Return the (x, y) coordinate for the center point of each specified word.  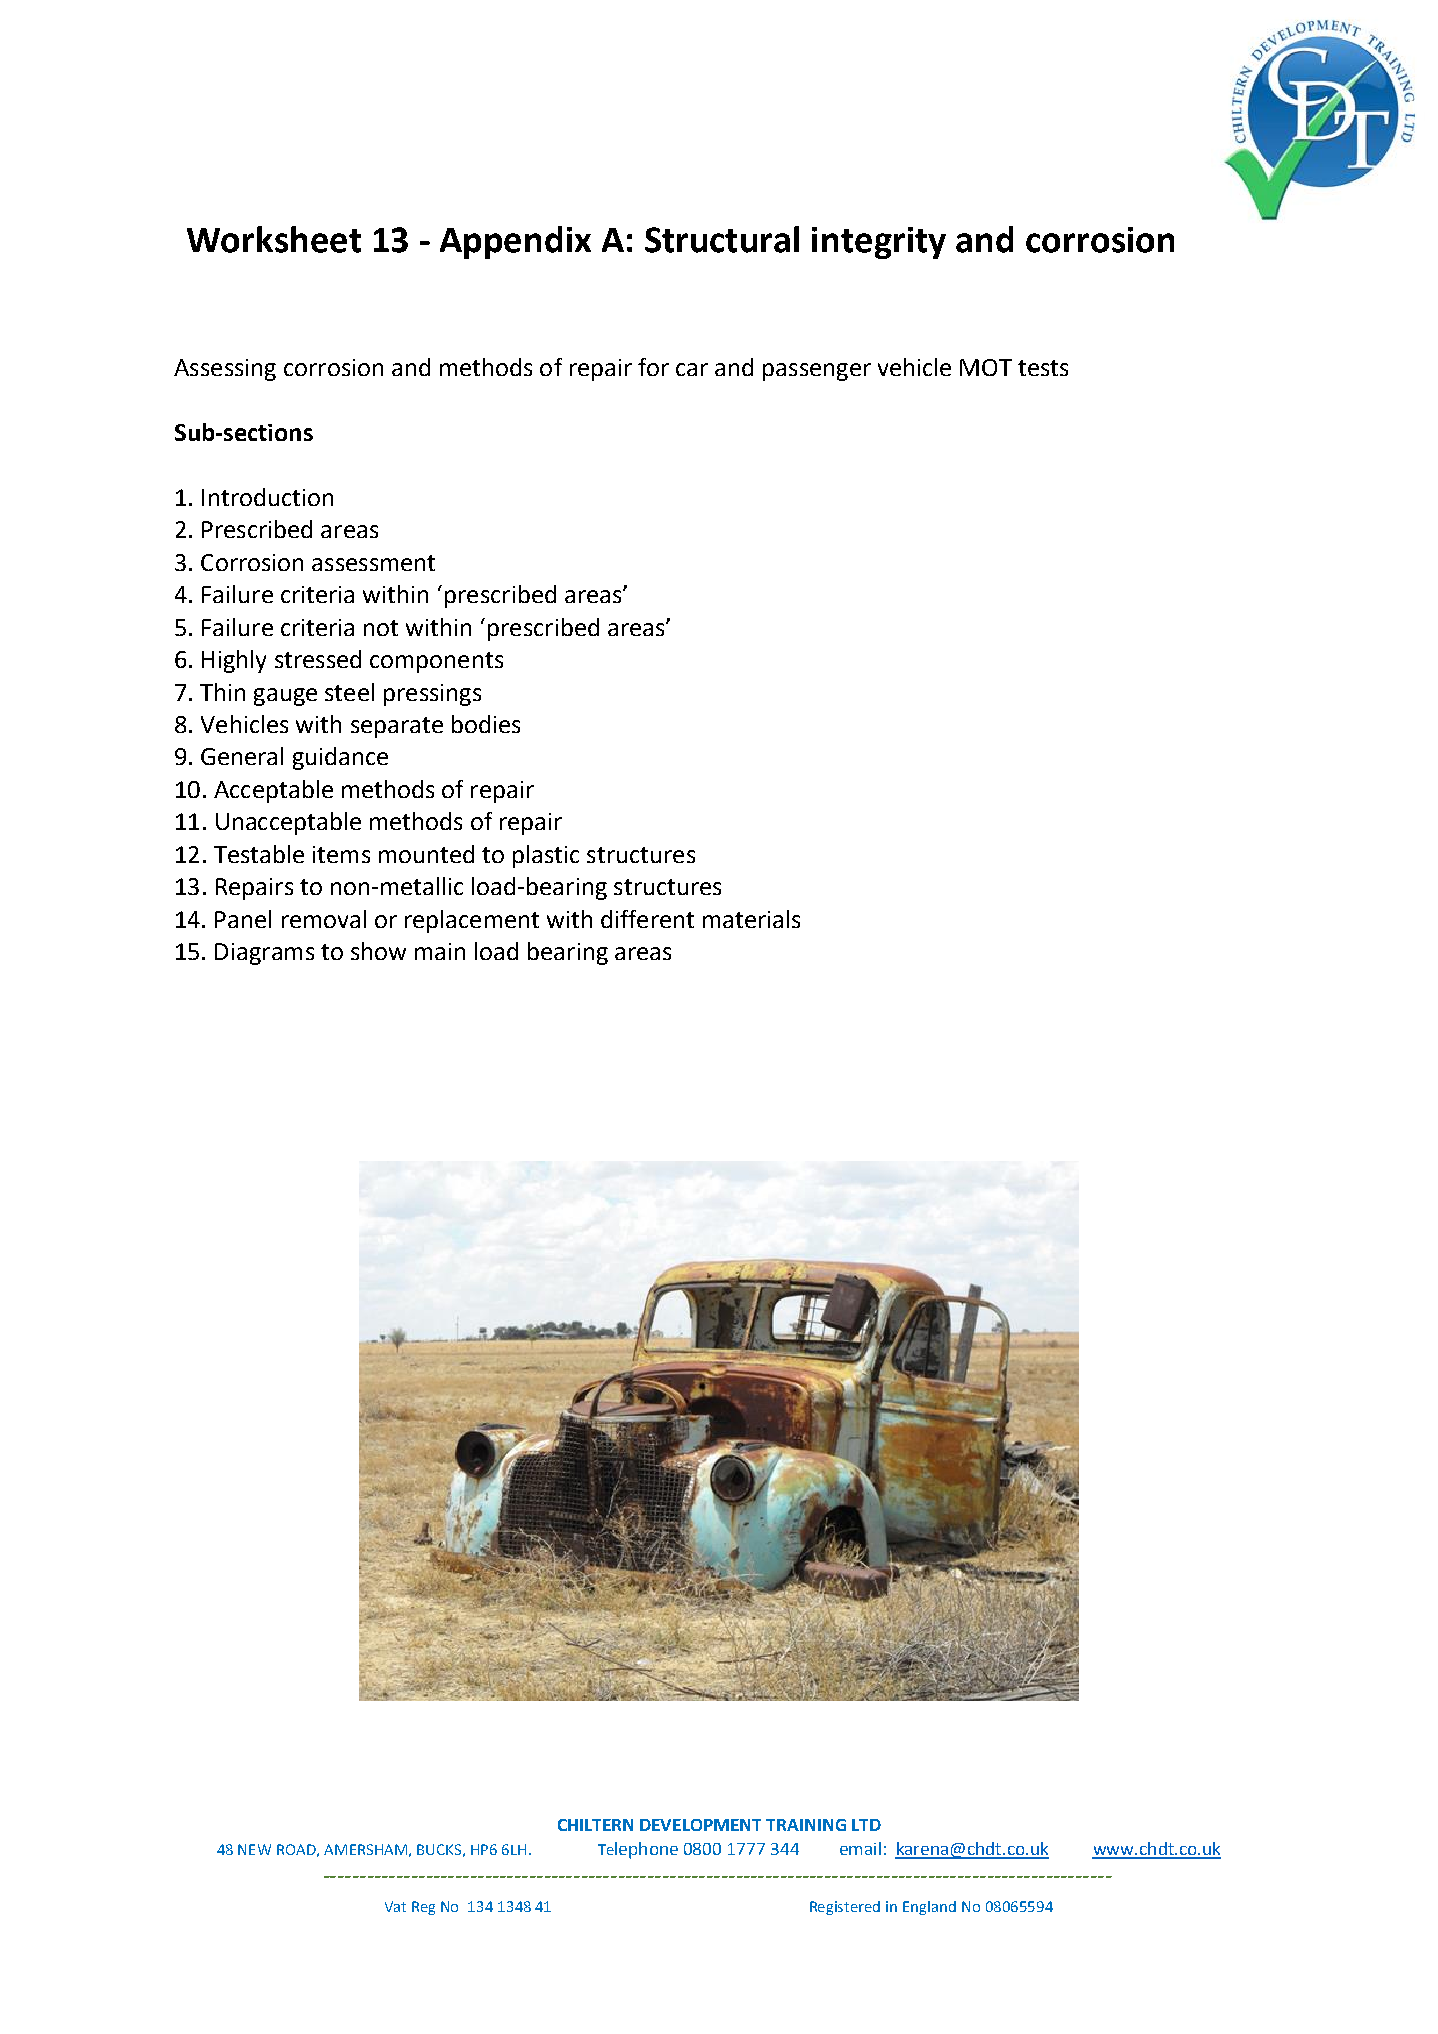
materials (751, 919)
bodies (486, 724)
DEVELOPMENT (700, 1825)
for (653, 367)
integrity (879, 243)
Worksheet (274, 239)
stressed (318, 659)
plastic (546, 856)
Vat (395, 1906)
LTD (866, 1825)
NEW (254, 1849)
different (647, 919)
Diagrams (264, 954)
